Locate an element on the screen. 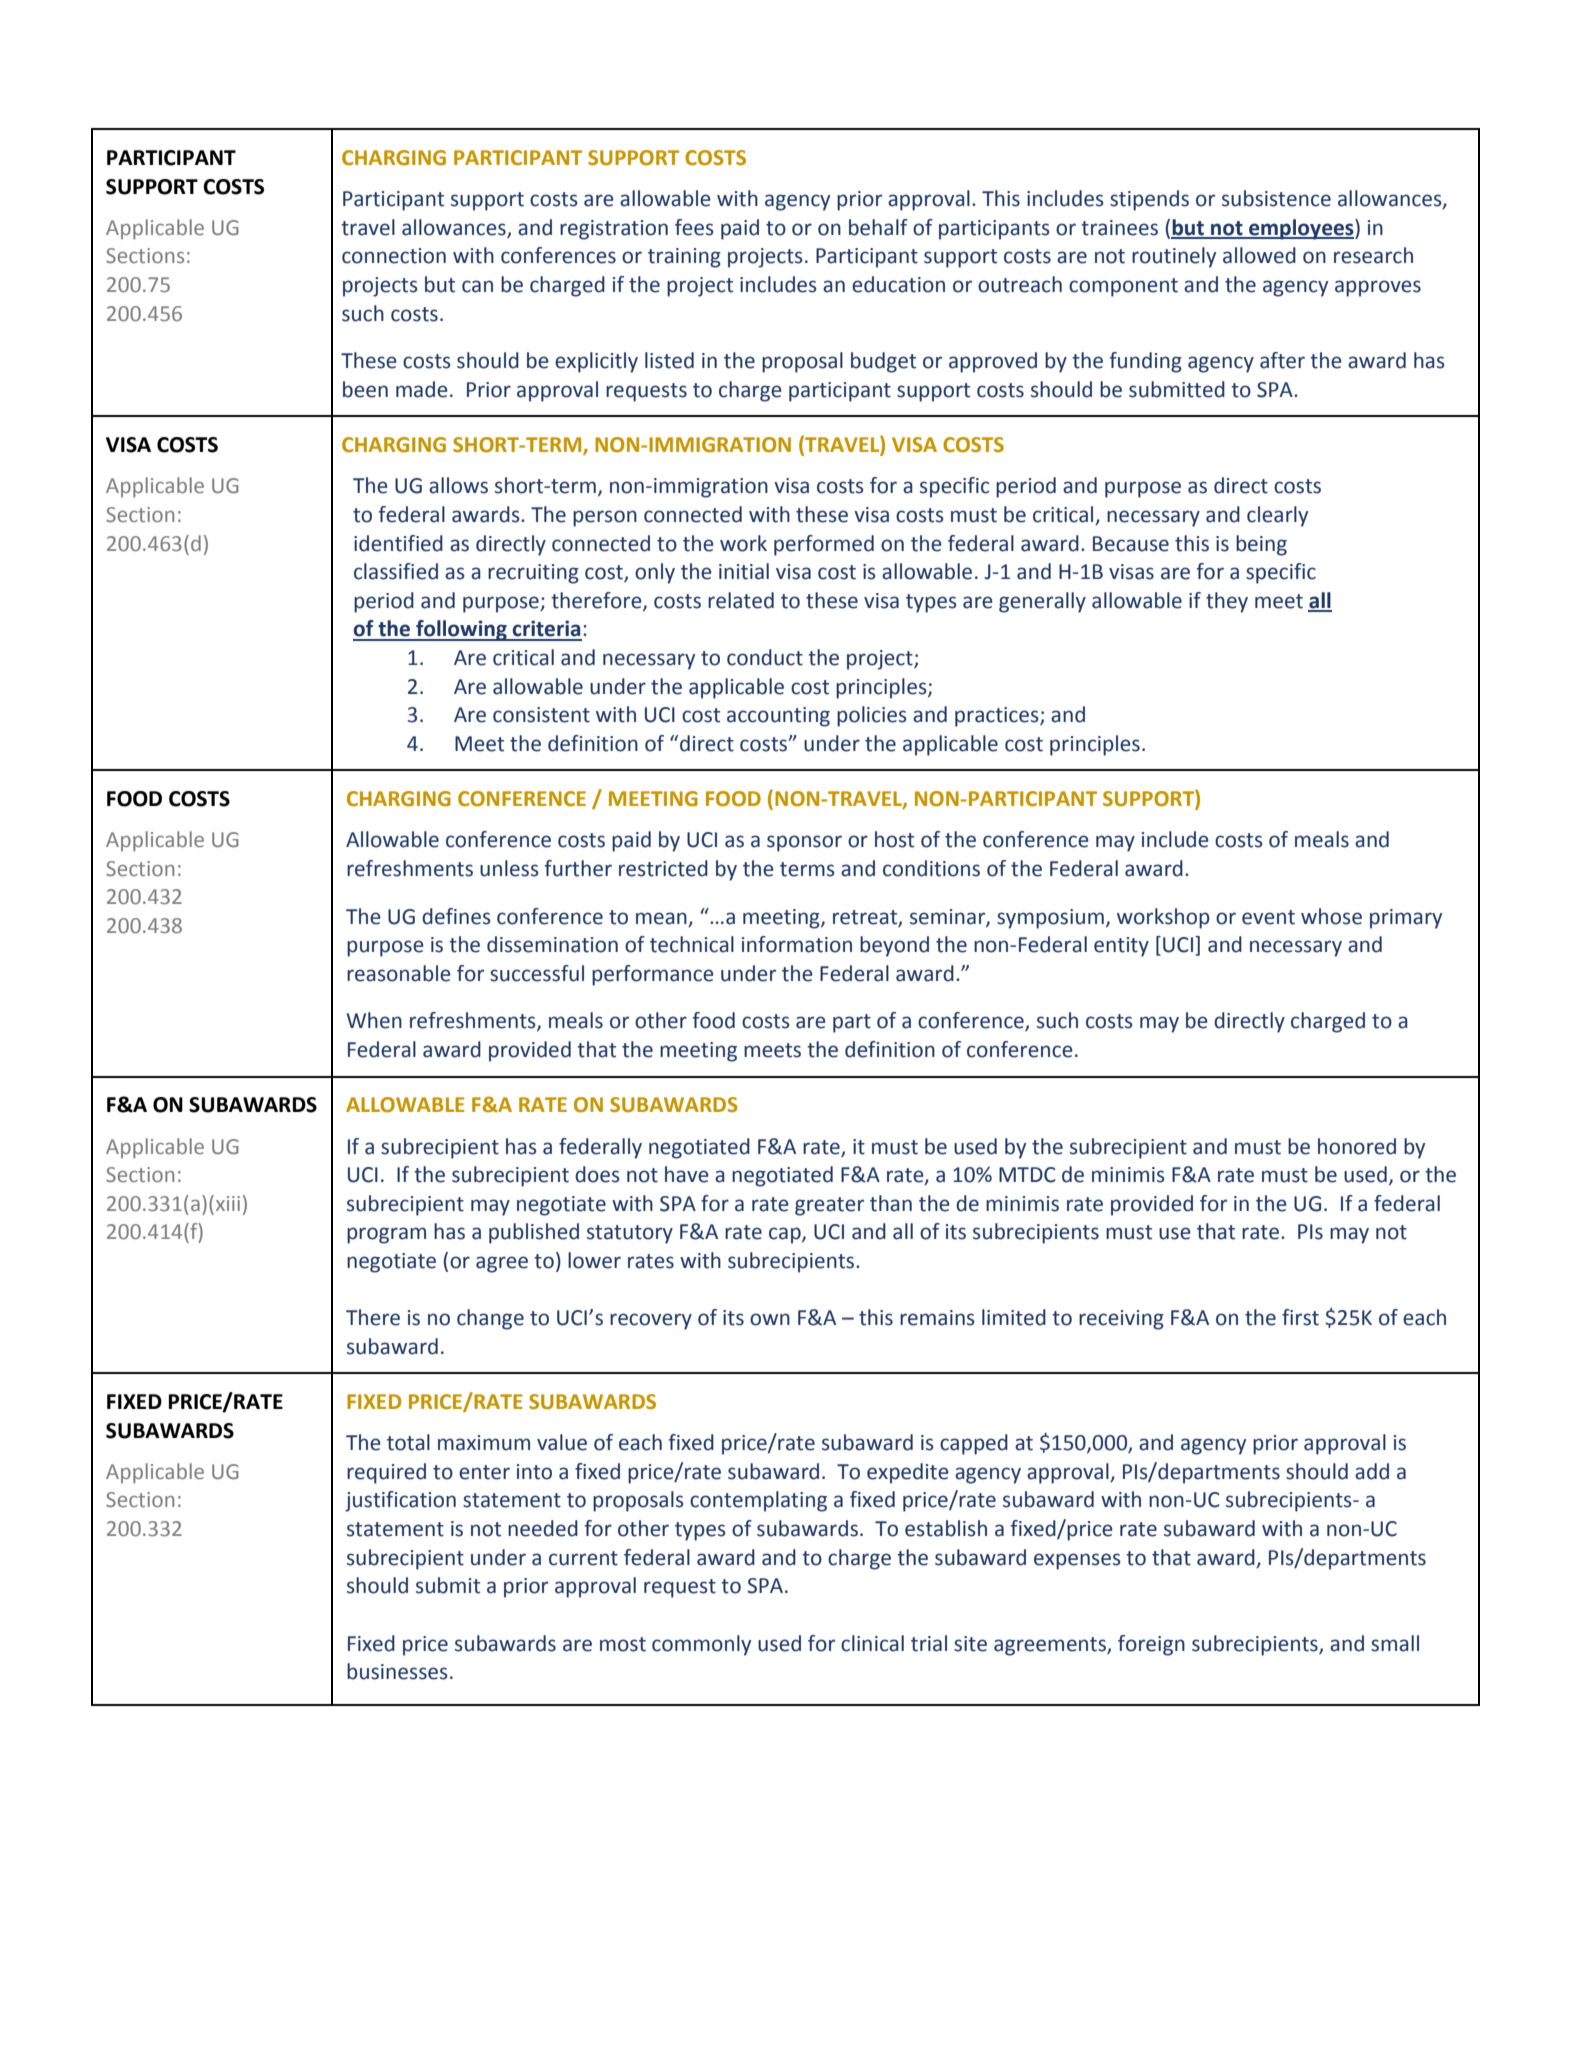  first is located at coordinates (1300, 1317).
